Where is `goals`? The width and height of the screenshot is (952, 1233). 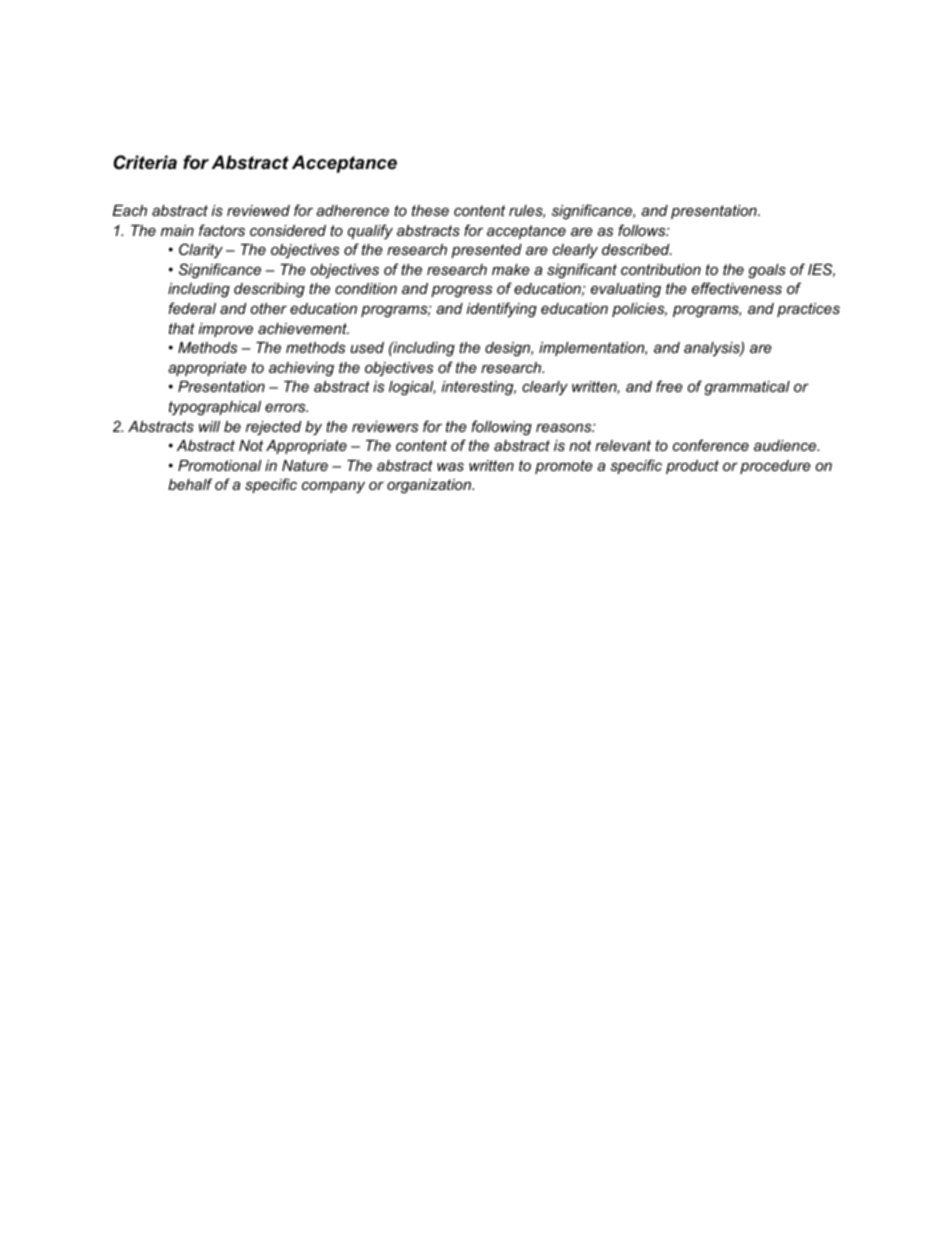
goals is located at coordinates (767, 271).
